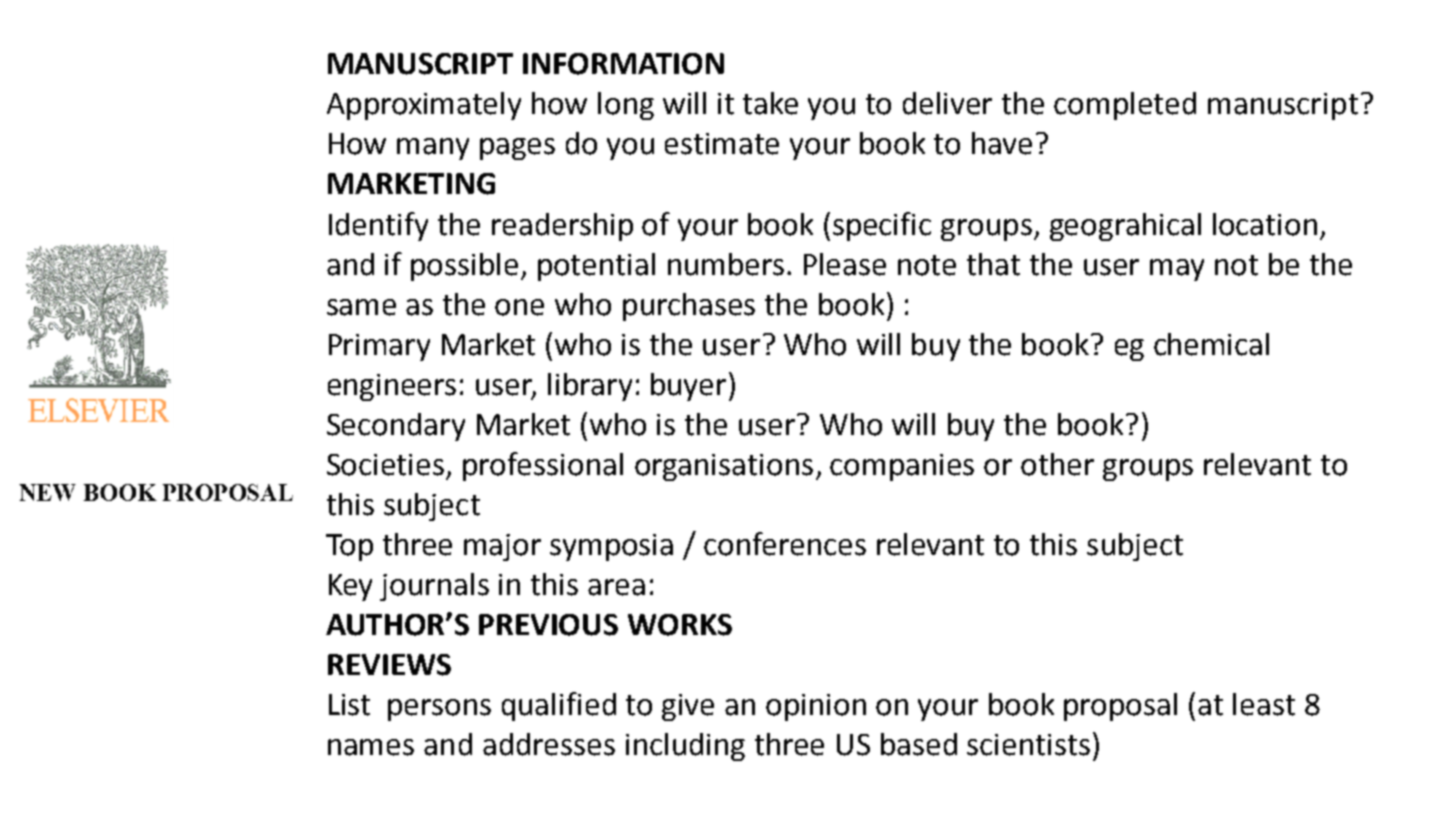 The image size is (1456, 819). Describe the element at coordinates (1125, 106) in the screenshot. I see `completed` at that location.
